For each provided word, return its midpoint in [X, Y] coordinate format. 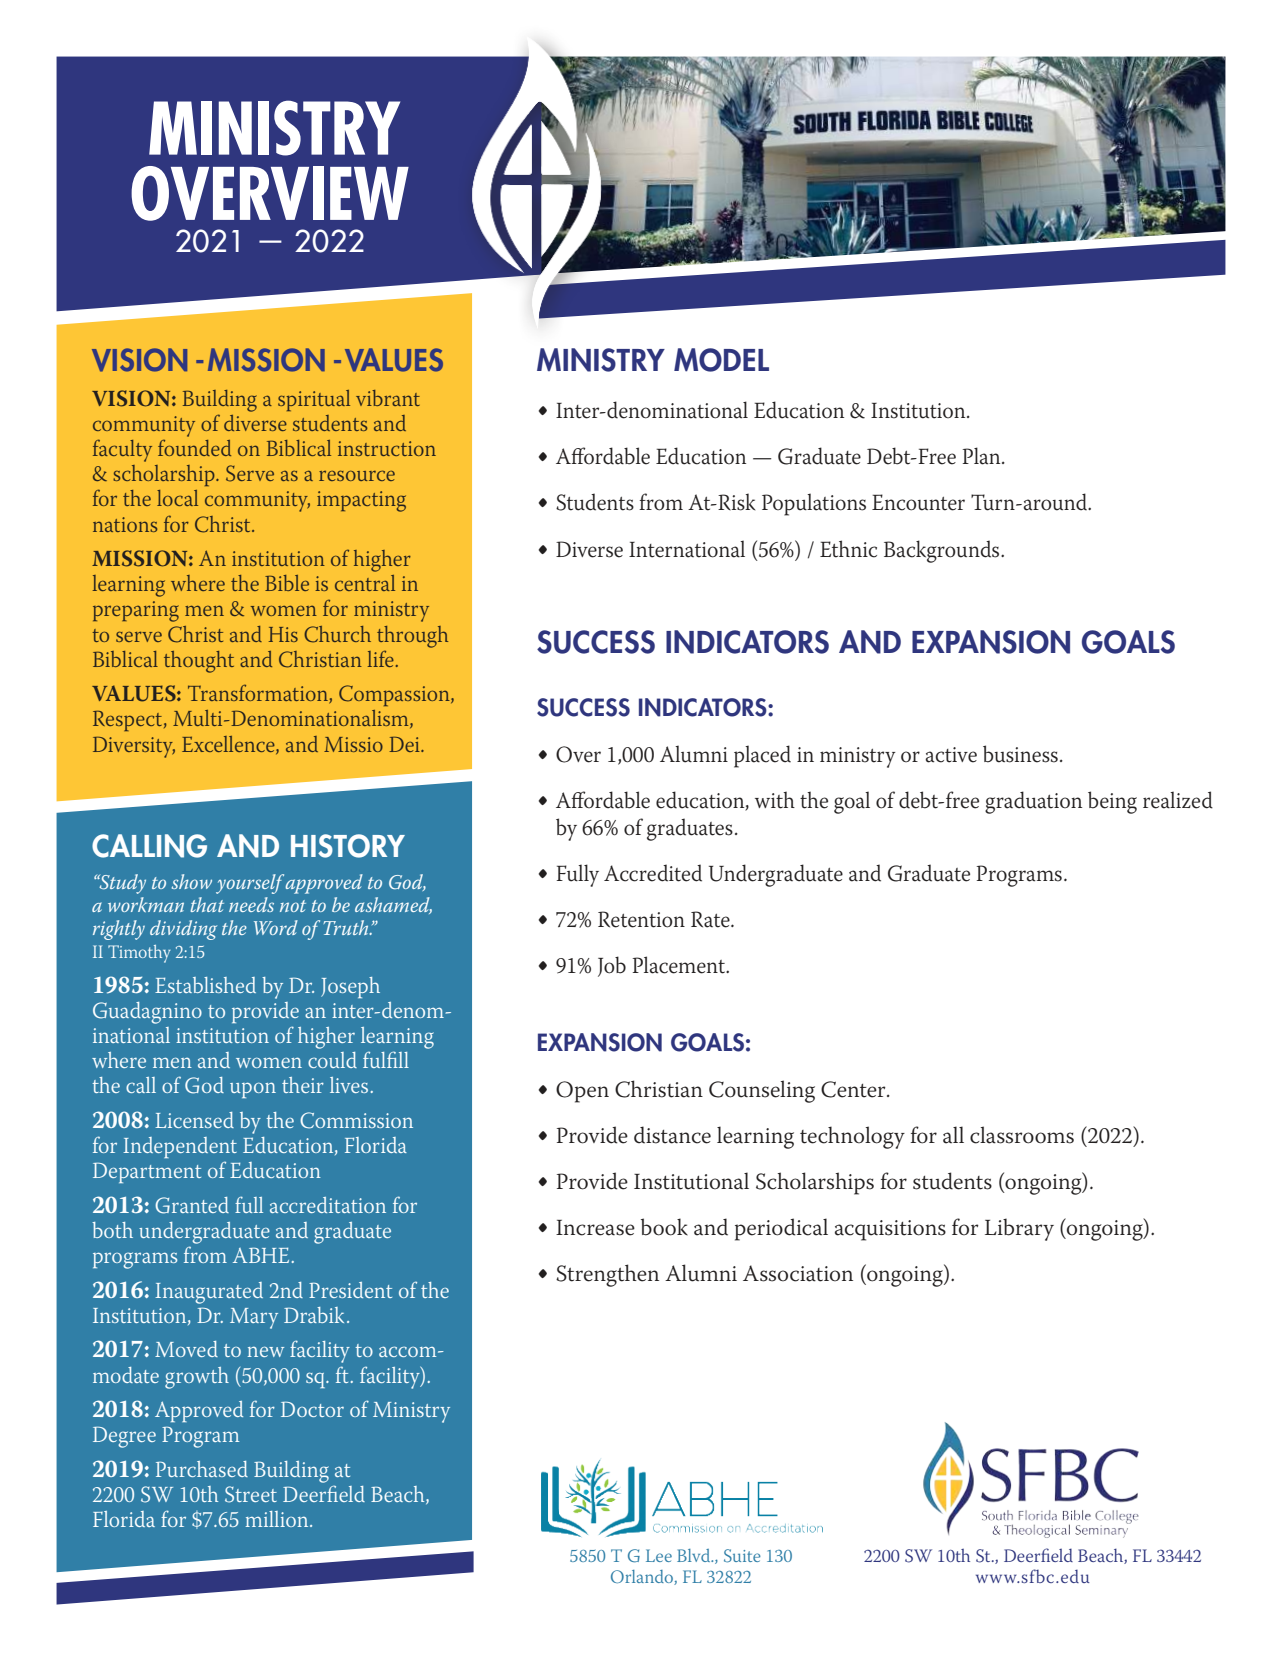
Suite [742, 1556]
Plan [982, 456]
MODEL [721, 360]
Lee [659, 1555]
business [1020, 754]
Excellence [229, 745]
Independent [180, 1147]
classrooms [1022, 1135]
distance [672, 1135]
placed [762, 756]
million [278, 1519]
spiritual [314, 400]
